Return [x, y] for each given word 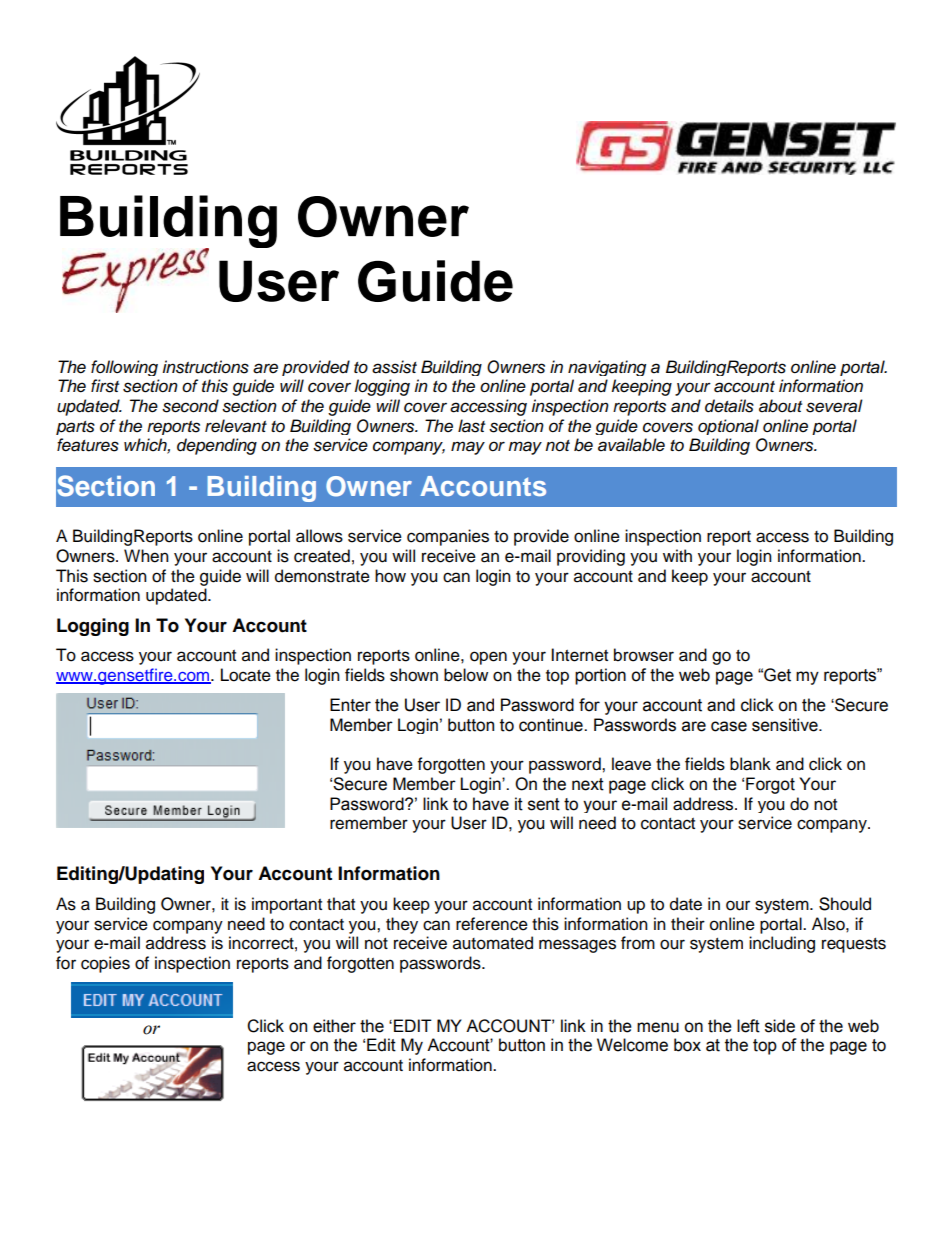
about [780, 406]
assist [394, 367]
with [677, 555]
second [190, 406]
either [334, 1026]
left [748, 1026]
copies [105, 964]
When [146, 556]
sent [544, 804]
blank [750, 764]
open [488, 658]
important [287, 905]
